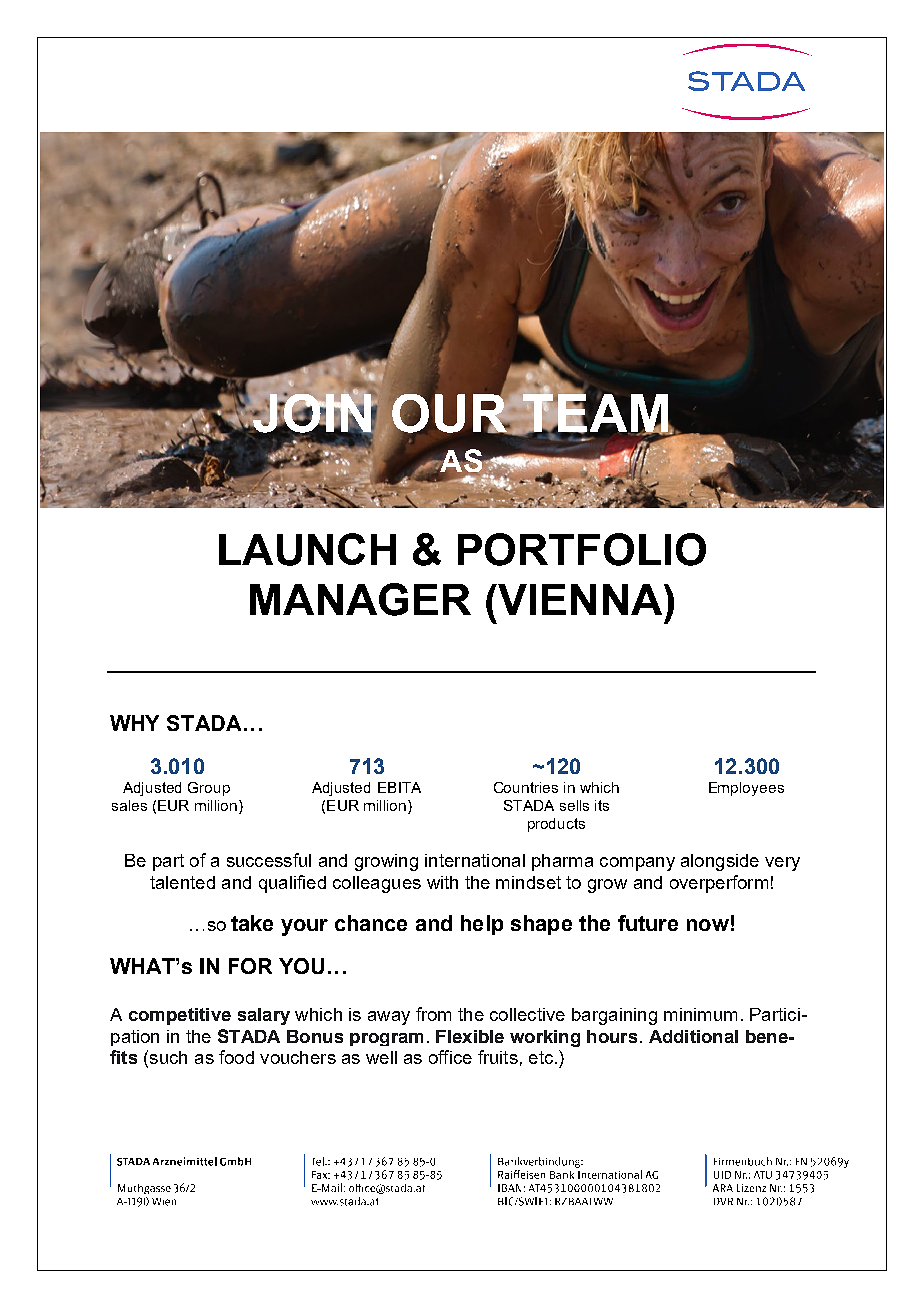 The image size is (924, 1308). Describe the element at coordinates (236, 1057) in the screenshot. I see `food` at that location.
